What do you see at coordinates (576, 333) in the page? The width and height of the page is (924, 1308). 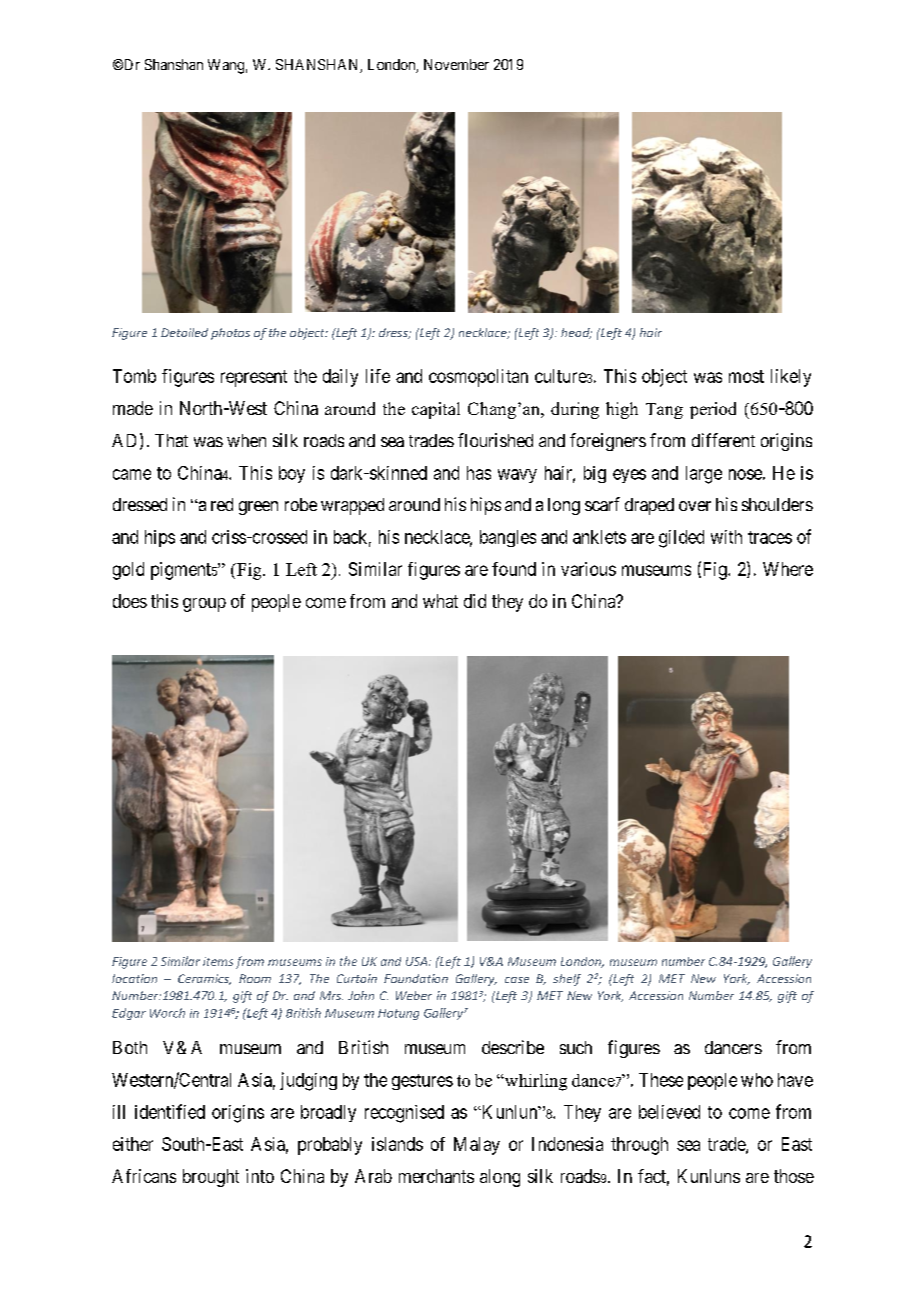 I see `head` at bounding box center [576, 333].
